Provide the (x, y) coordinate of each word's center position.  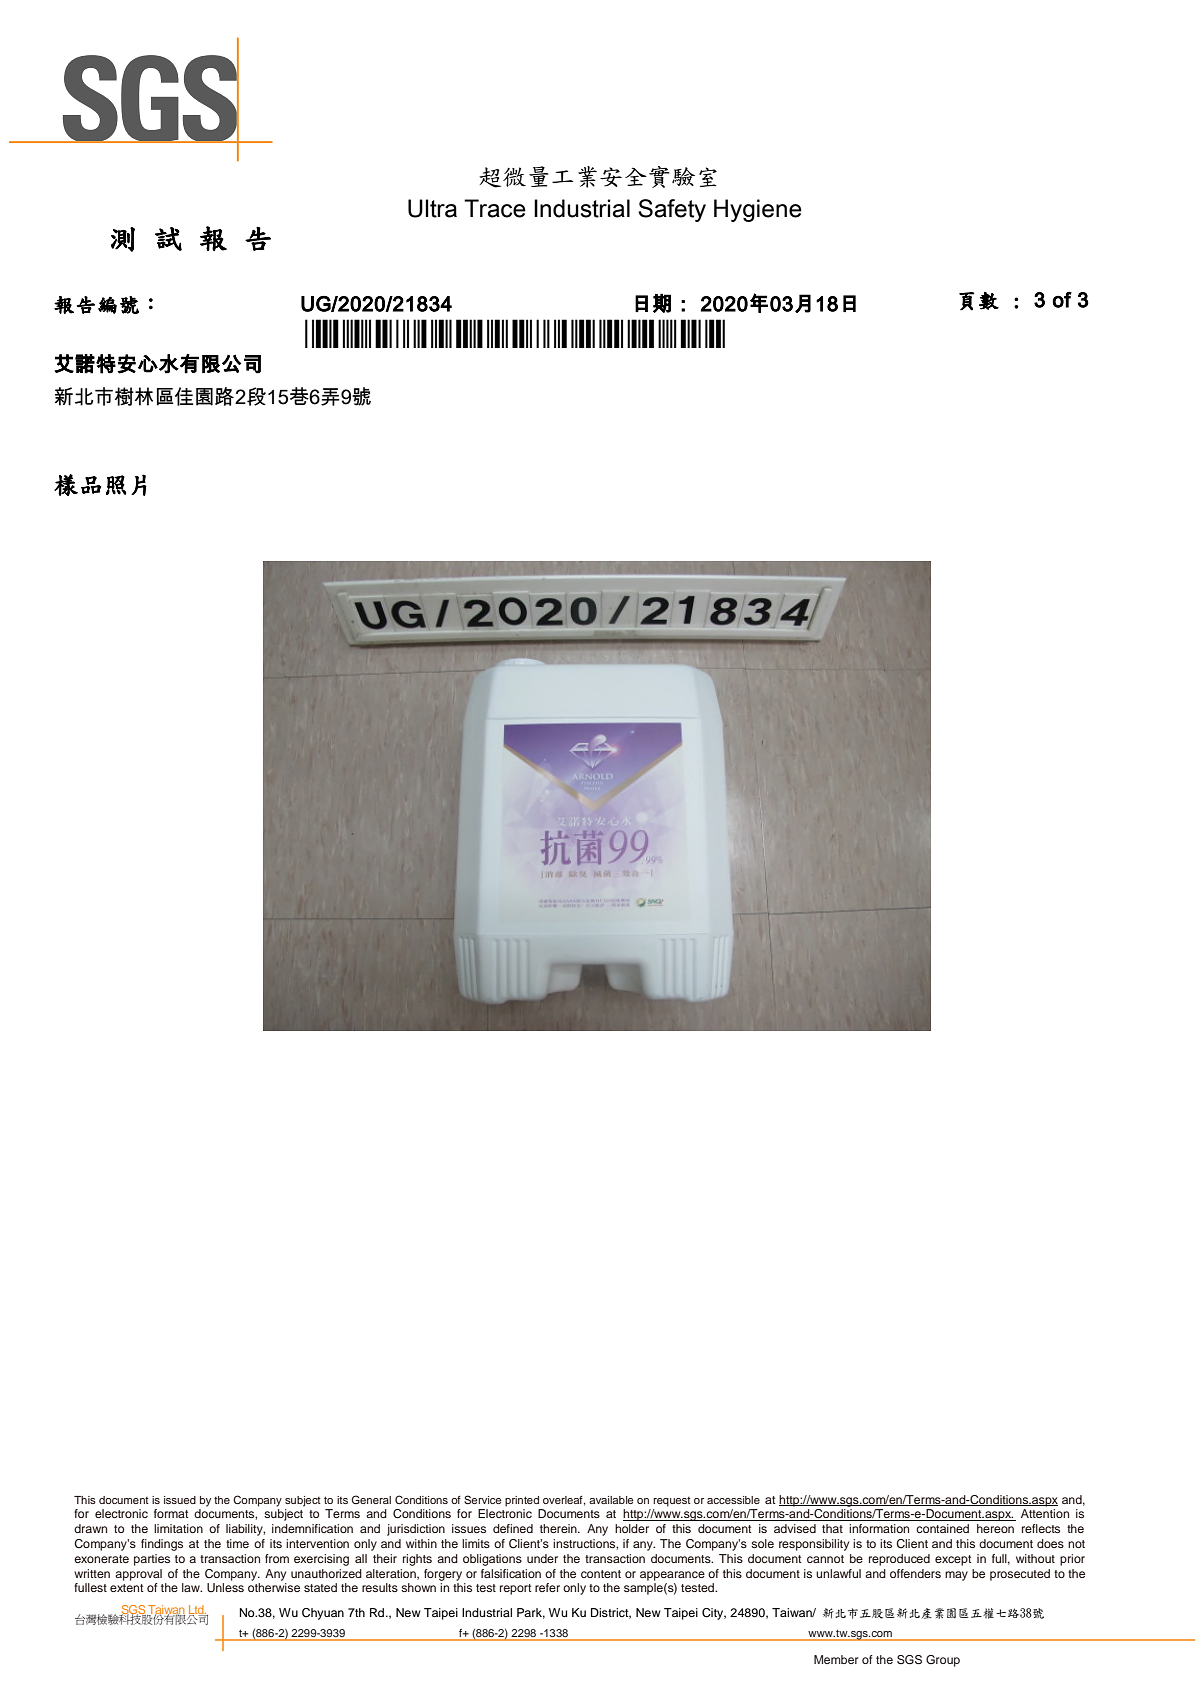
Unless (225, 1587)
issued (180, 1500)
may (956, 1576)
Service (483, 1499)
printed (522, 1501)
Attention (1045, 1513)
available (611, 1500)
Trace (495, 208)
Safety (672, 210)
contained (942, 1528)
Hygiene (758, 210)
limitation (178, 1528)
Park (531, 1613)
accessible (733, 1500)
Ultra (432, 208)
